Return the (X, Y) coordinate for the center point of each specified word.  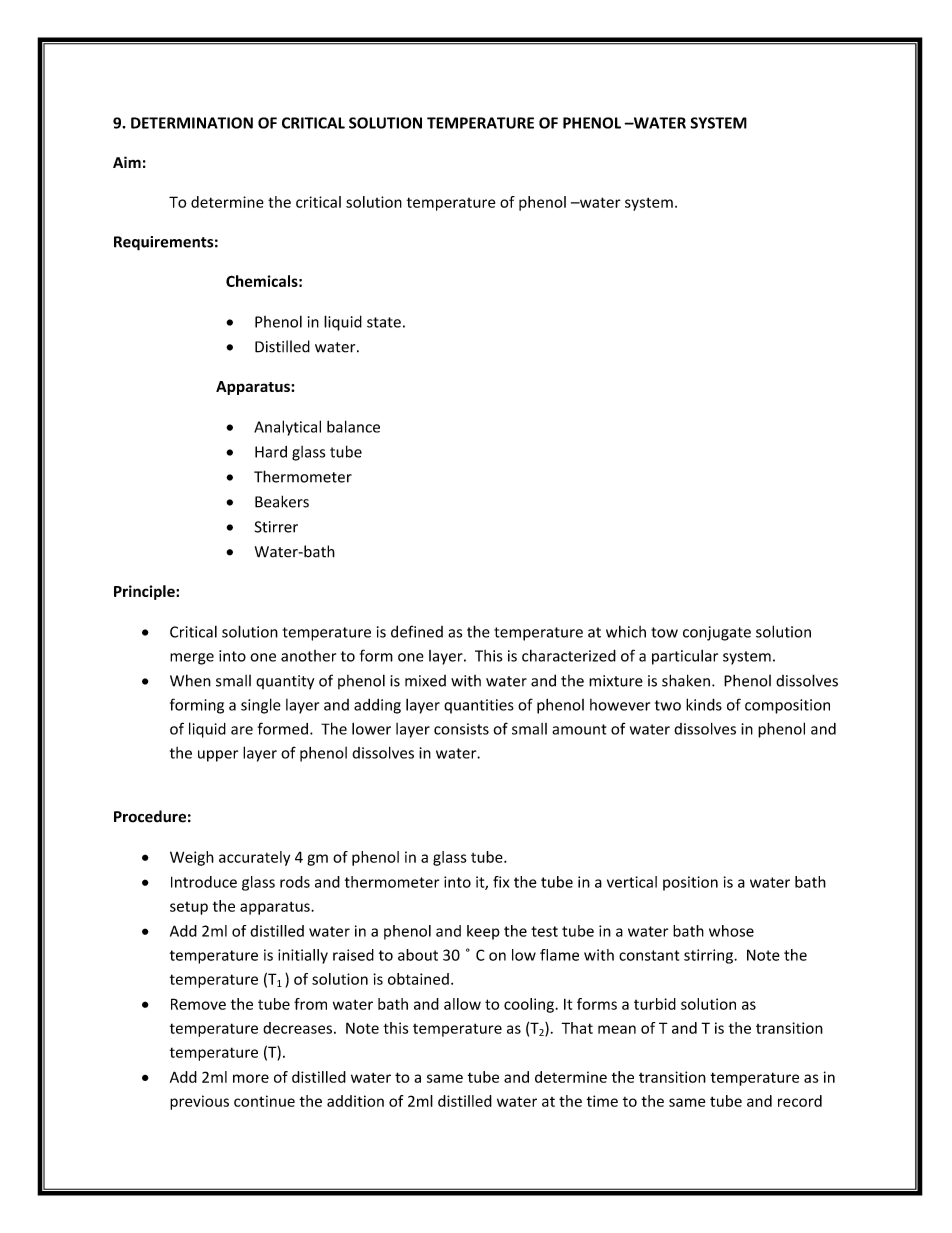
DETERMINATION (192, 123)
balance (353, 426)
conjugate (717, 633)
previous (199, 1102)
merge (192, 659)
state (384, 322)
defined (417, 631)
